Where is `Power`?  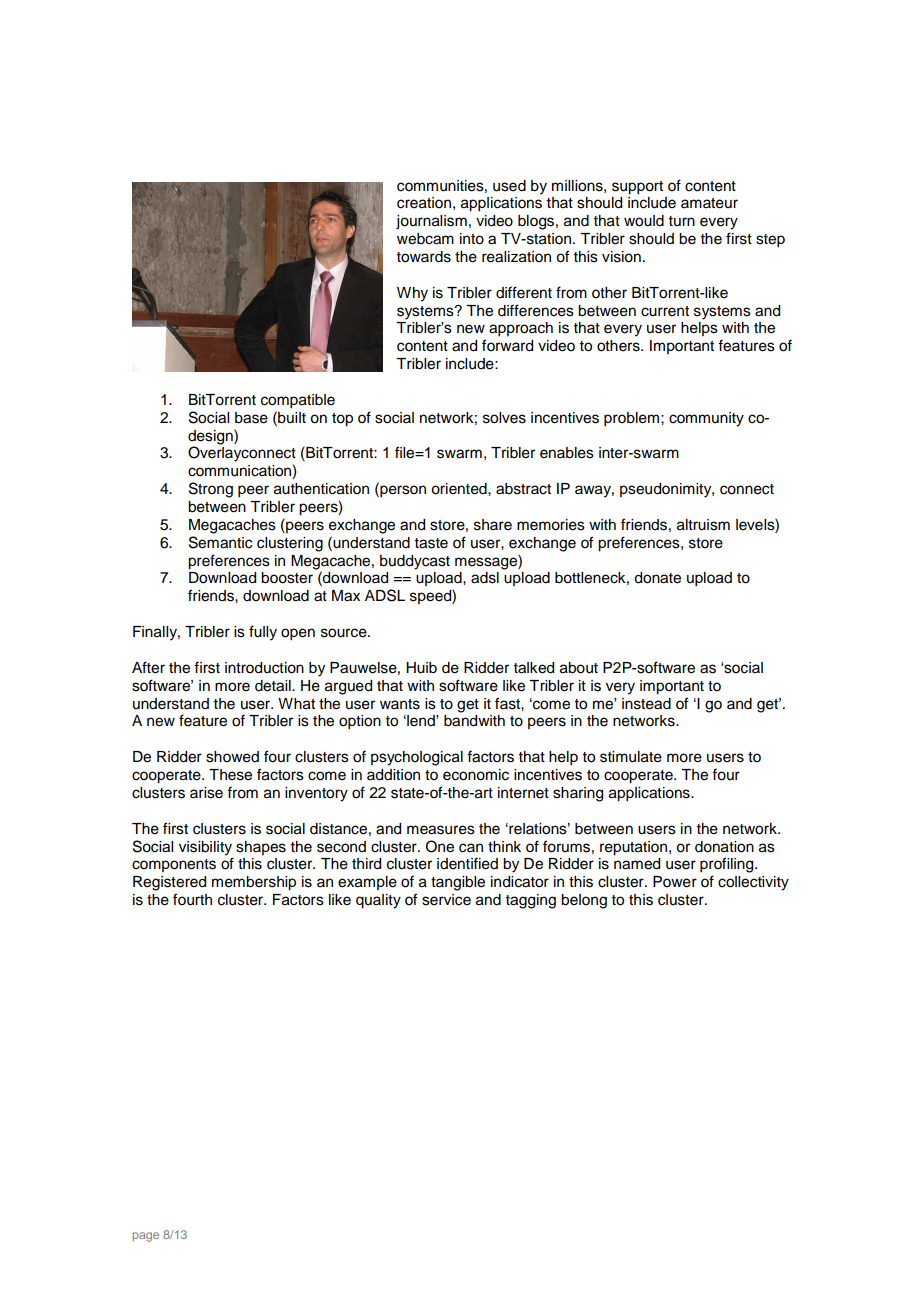
Power is located at coordinates (675, 882).
